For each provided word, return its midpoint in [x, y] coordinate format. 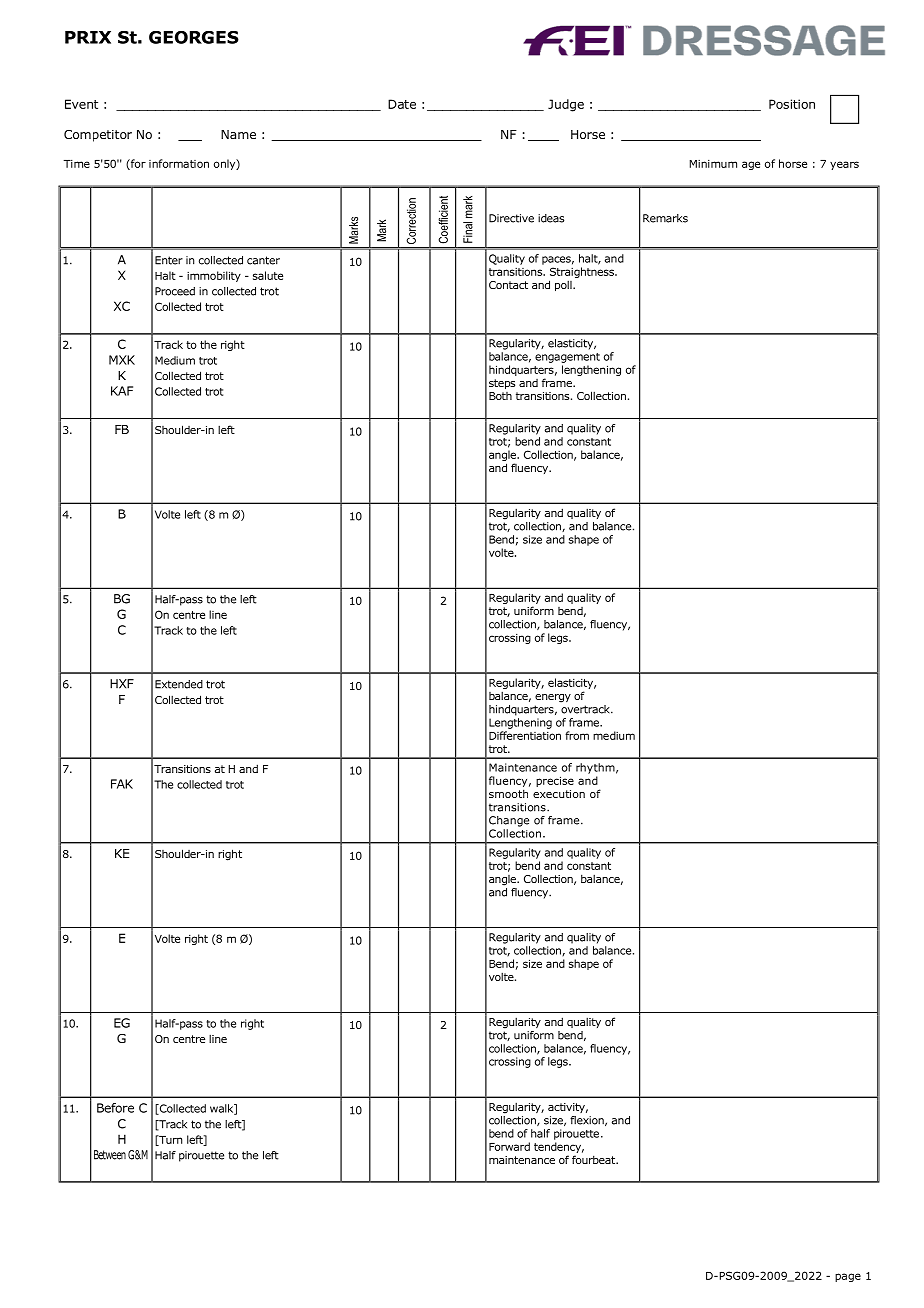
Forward [509, 1146]
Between [110, 1155]
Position [792, 104]
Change [509, 821]
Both [500, 396]
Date [402, 104]
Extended [179, 684]
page [848, 1277]
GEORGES [194, 37]
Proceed [175, 291]
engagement [567, 358]
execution [559, 794]
